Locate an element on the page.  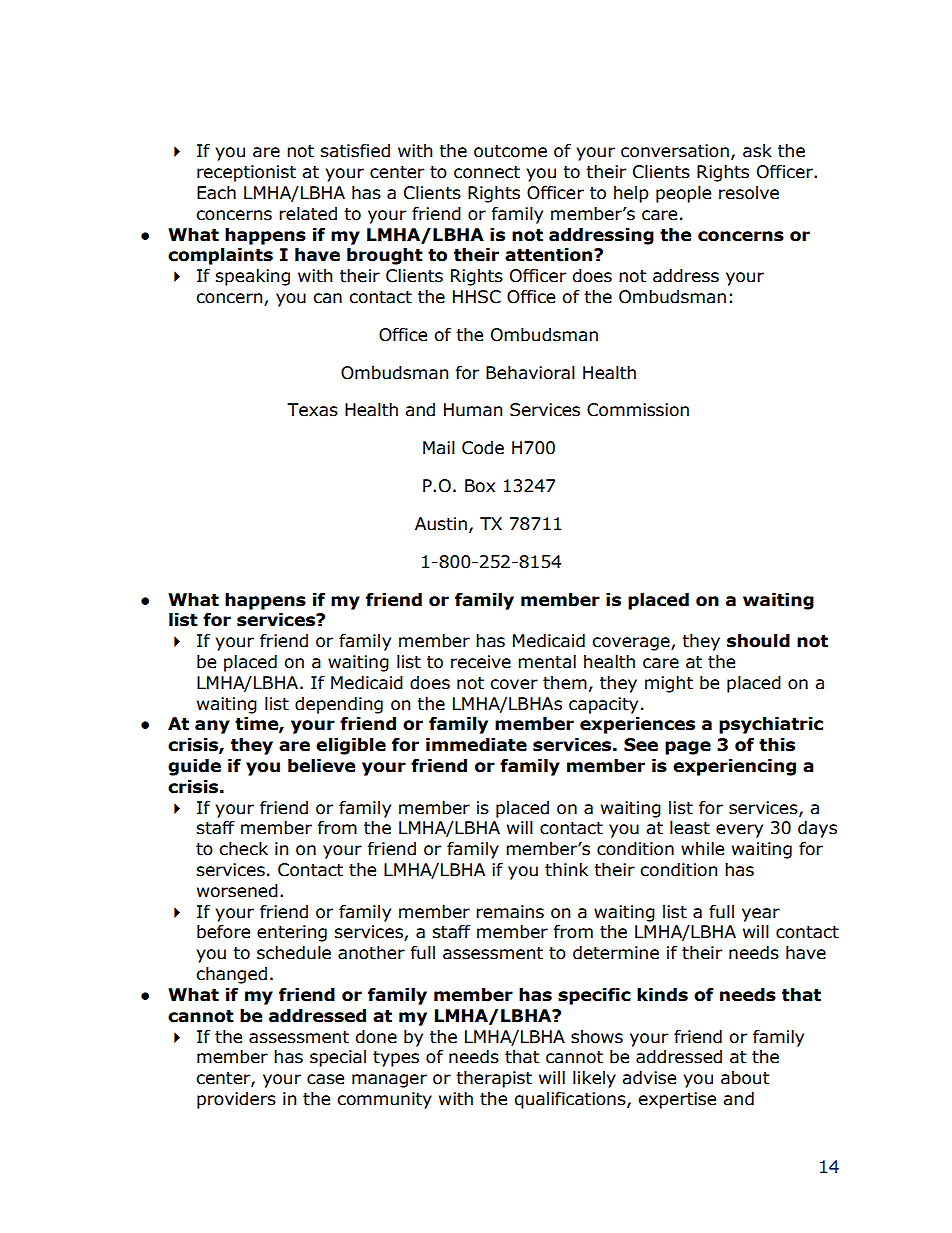
connect is located at coordinates (487, 172).
